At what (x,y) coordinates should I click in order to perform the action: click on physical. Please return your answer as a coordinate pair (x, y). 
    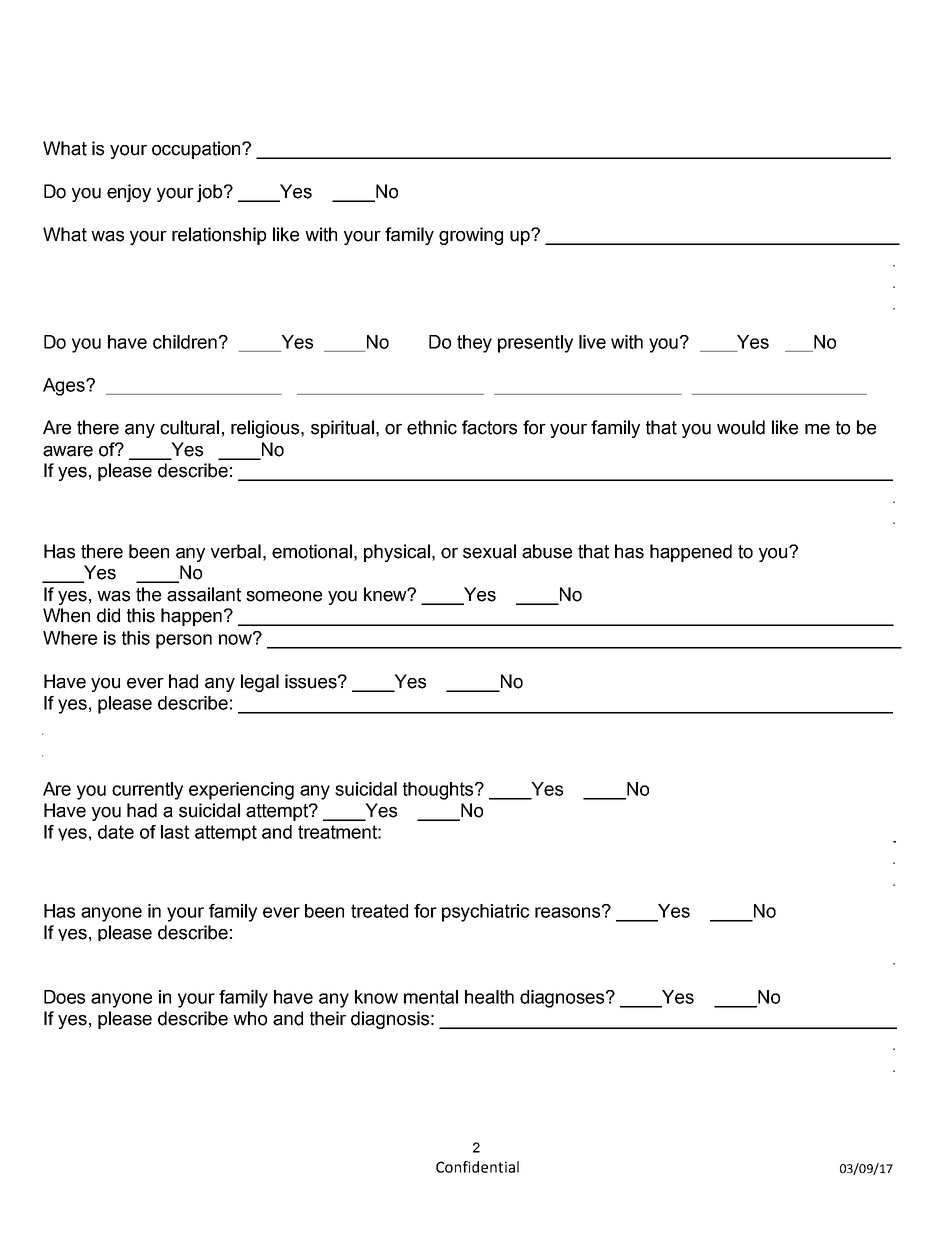
    Looking at the image, I should click on (397, 553).
